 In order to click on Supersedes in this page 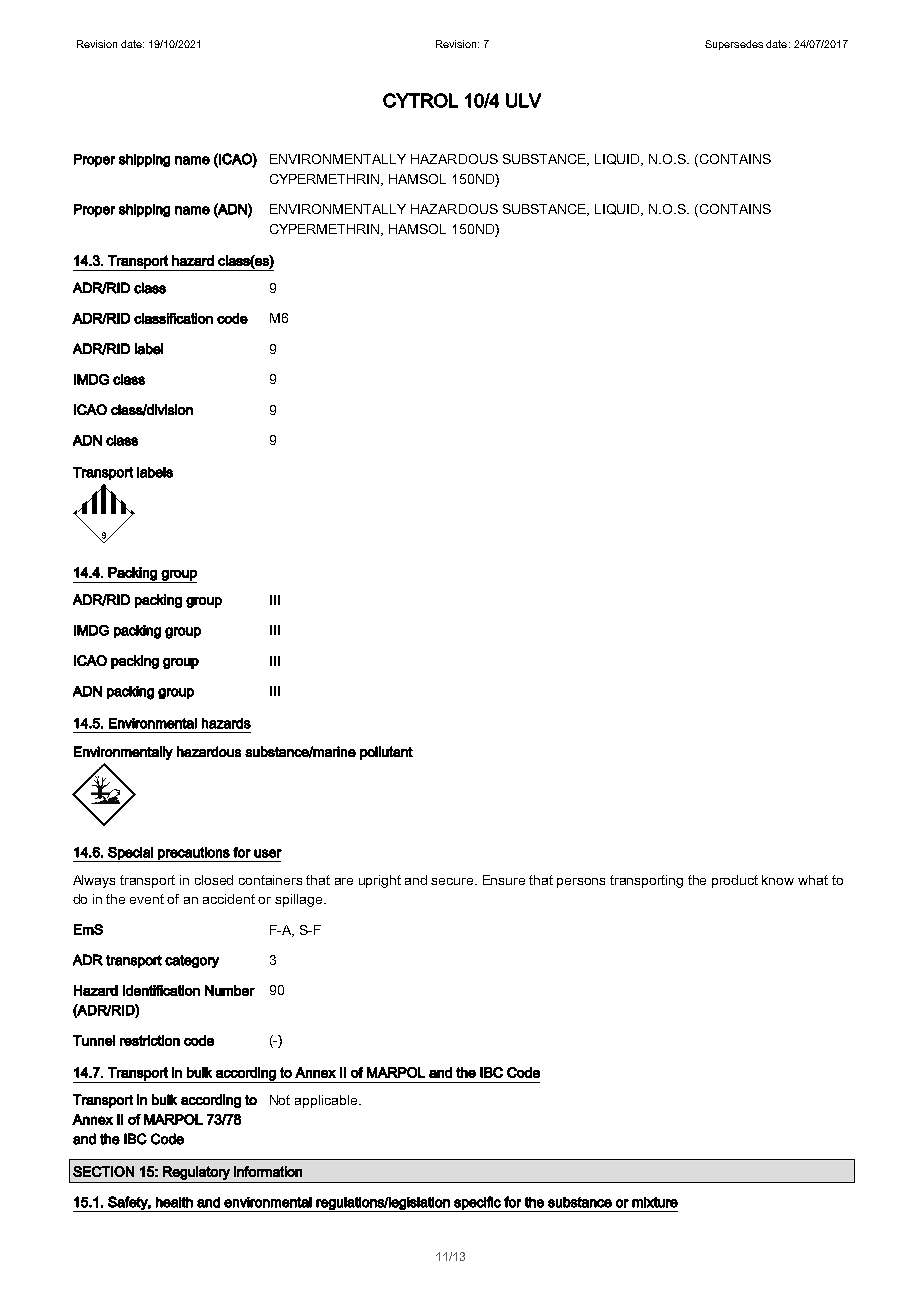, I will do `click(734, 45)`.
